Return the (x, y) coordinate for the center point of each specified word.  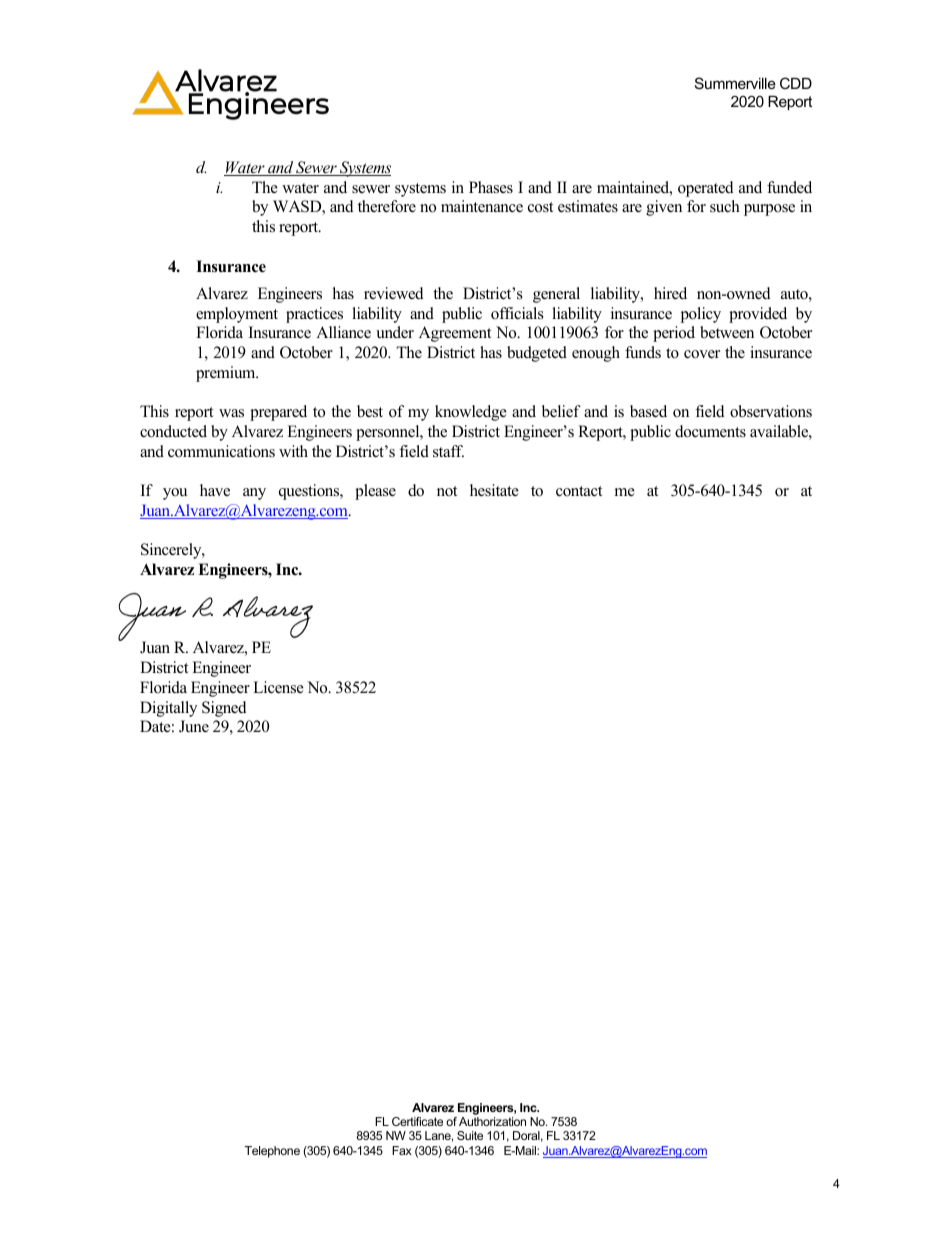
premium (227, 374)
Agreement (455, 334)
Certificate (417, 1121)
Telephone (272, 1152)
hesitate (494, 490)
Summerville (735, 83)
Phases (491, 187)
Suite (470, 1135)
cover (702, 354)
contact (579, 491)
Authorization (492, 1121)
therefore (387, 206)
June (194, 726)
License (278, 687)
